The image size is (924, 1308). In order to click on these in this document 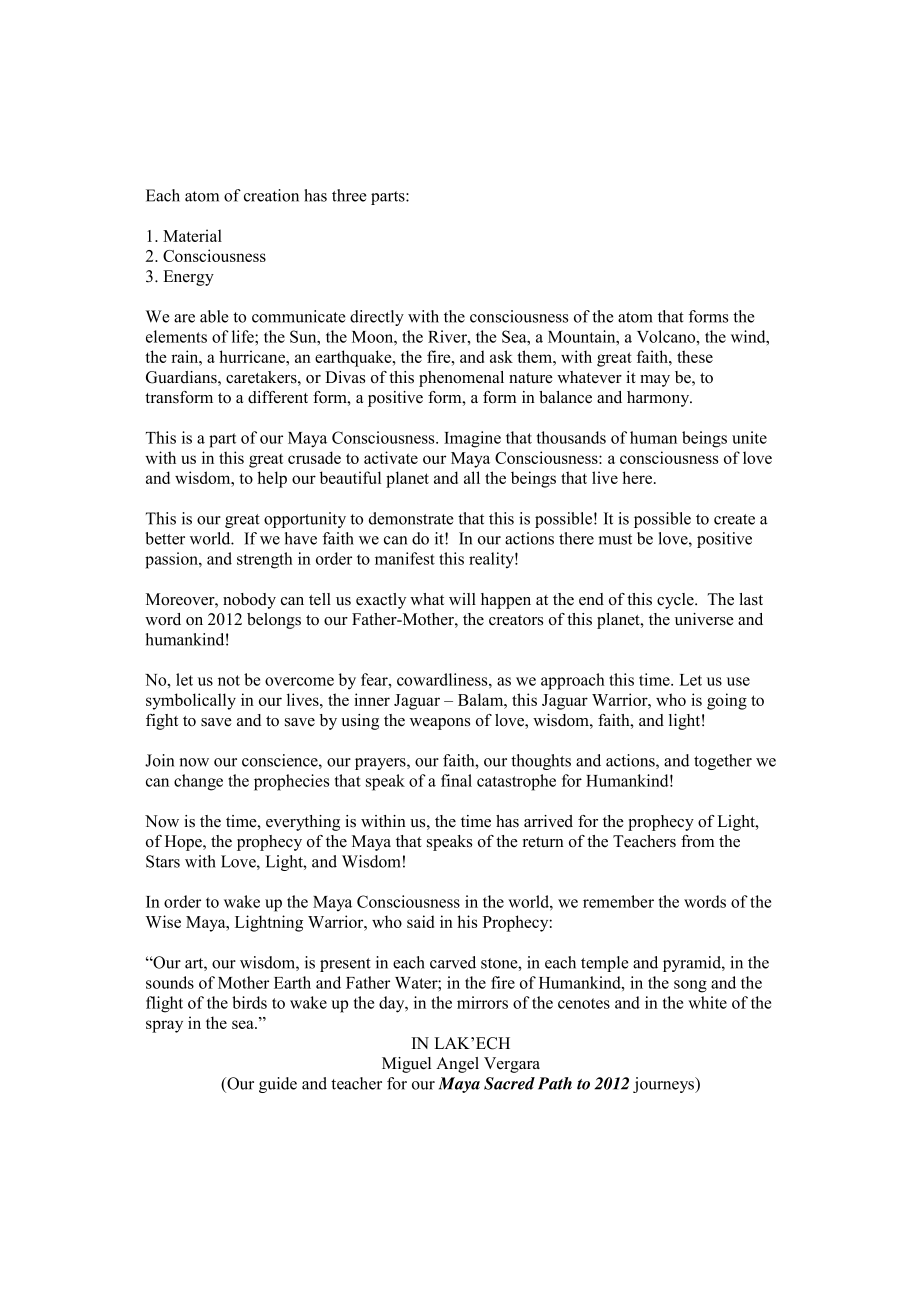, I will do `click(695, 356)`.
